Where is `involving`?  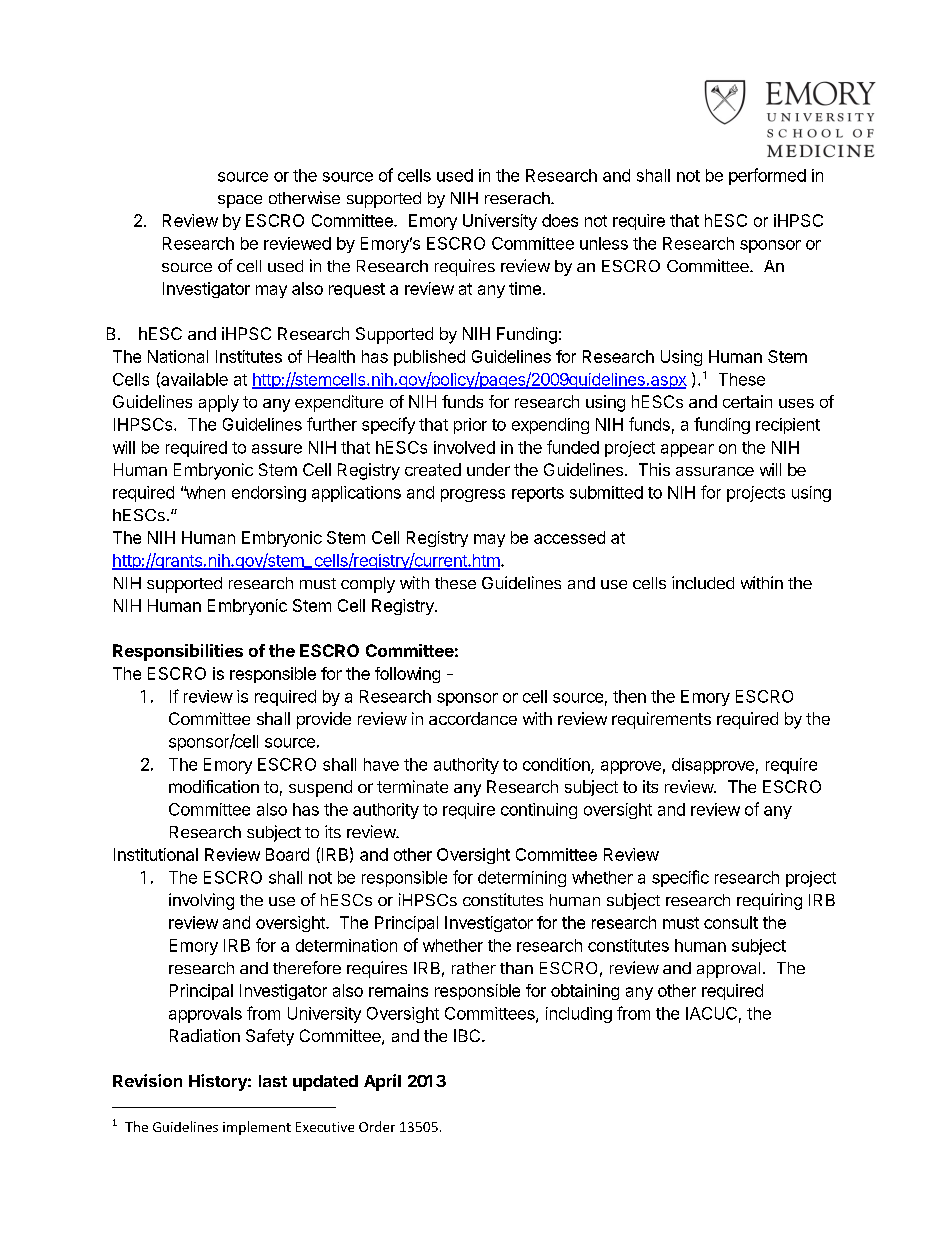
involving is located at coordinates (201, 901).
